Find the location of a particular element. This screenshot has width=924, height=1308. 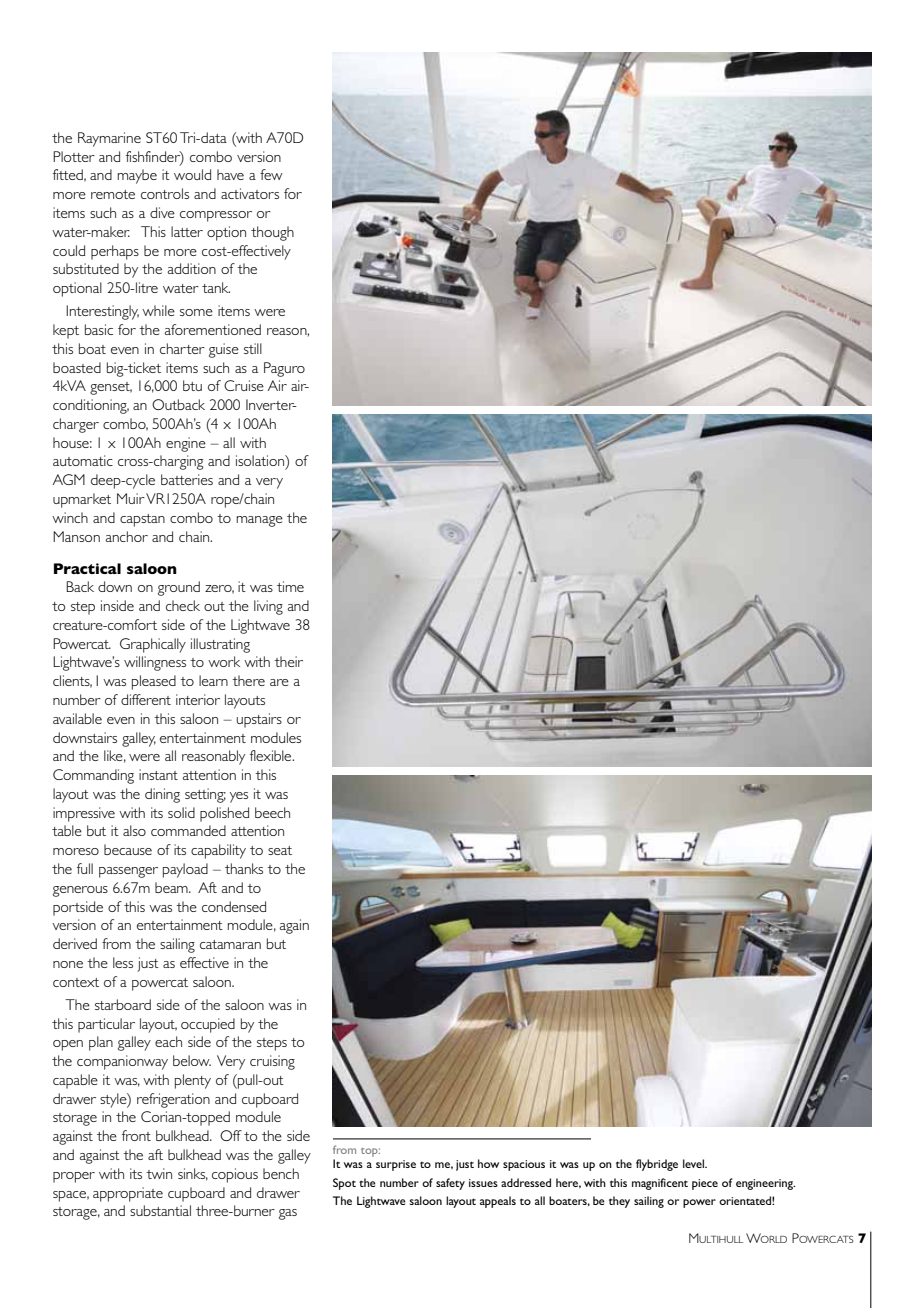

cruising is located at coordinates (272, 1062).
